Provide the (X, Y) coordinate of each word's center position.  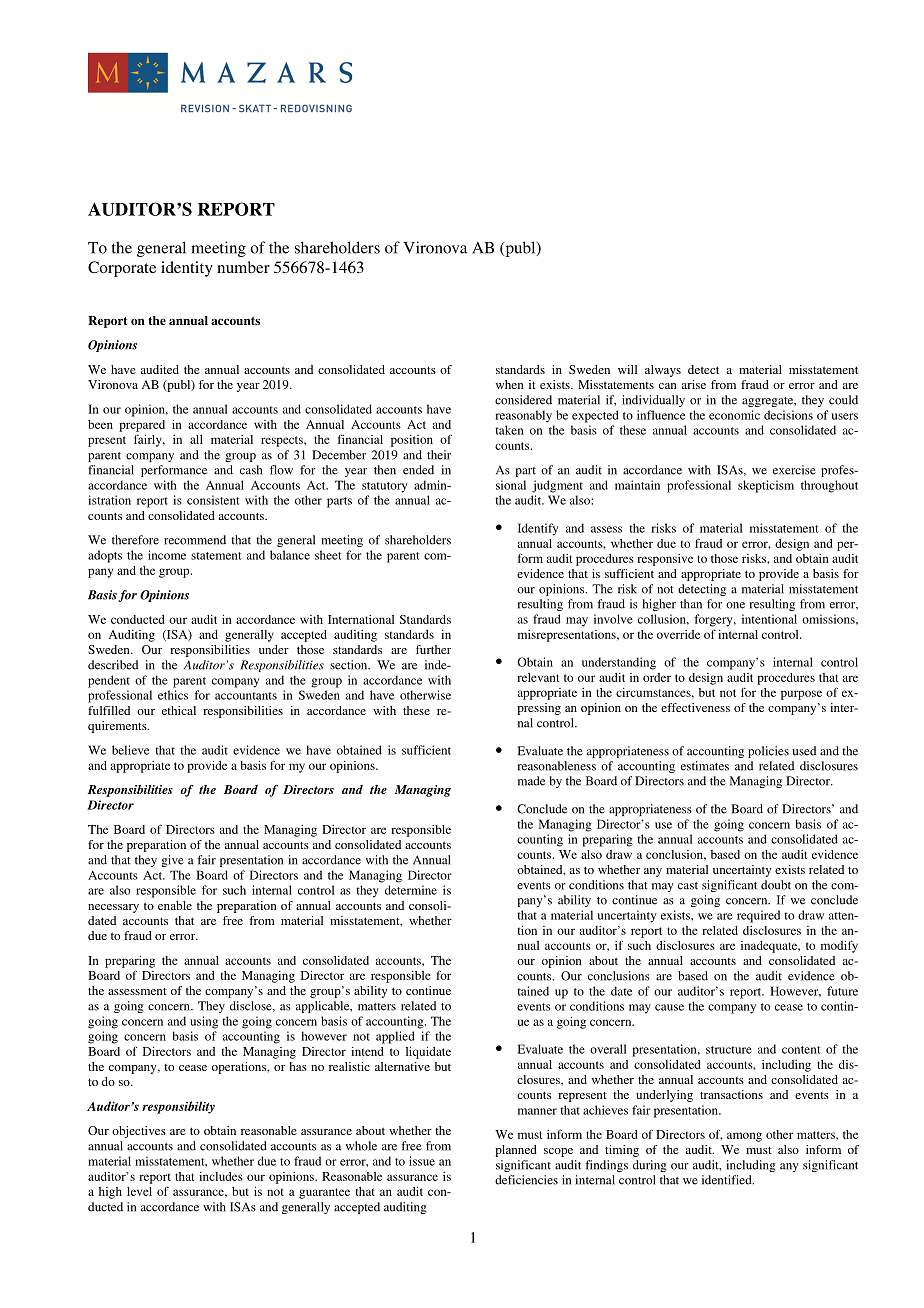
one (735, 605)
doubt (776, 885)
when (510, 384)
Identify (538, 529)
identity (187, 269)
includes (221, 1176)
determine (411, 890)
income (167, 555)
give (172, 861)
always (663, 371)
